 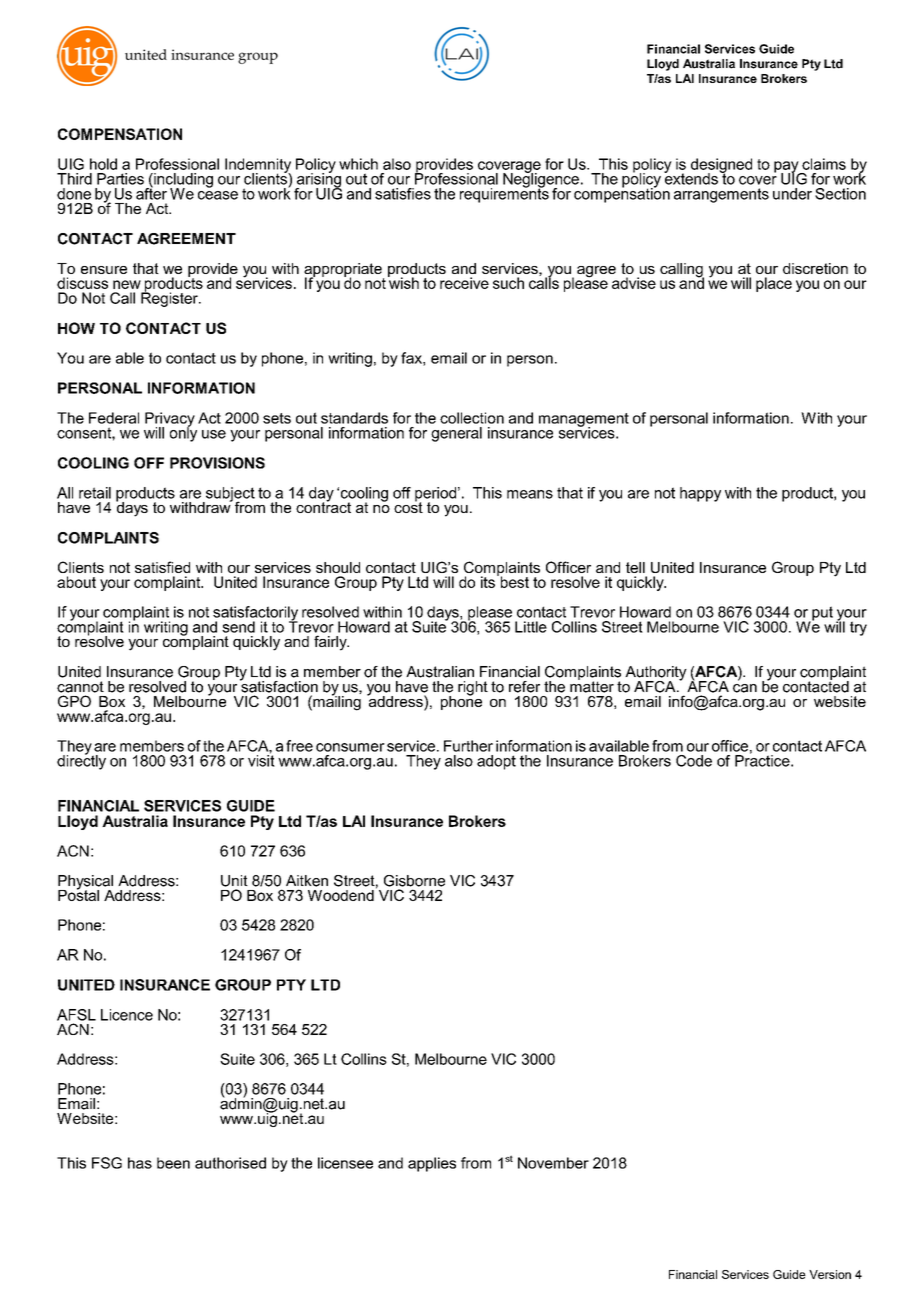 I want to click on Code, so click(x=694, y=761).
